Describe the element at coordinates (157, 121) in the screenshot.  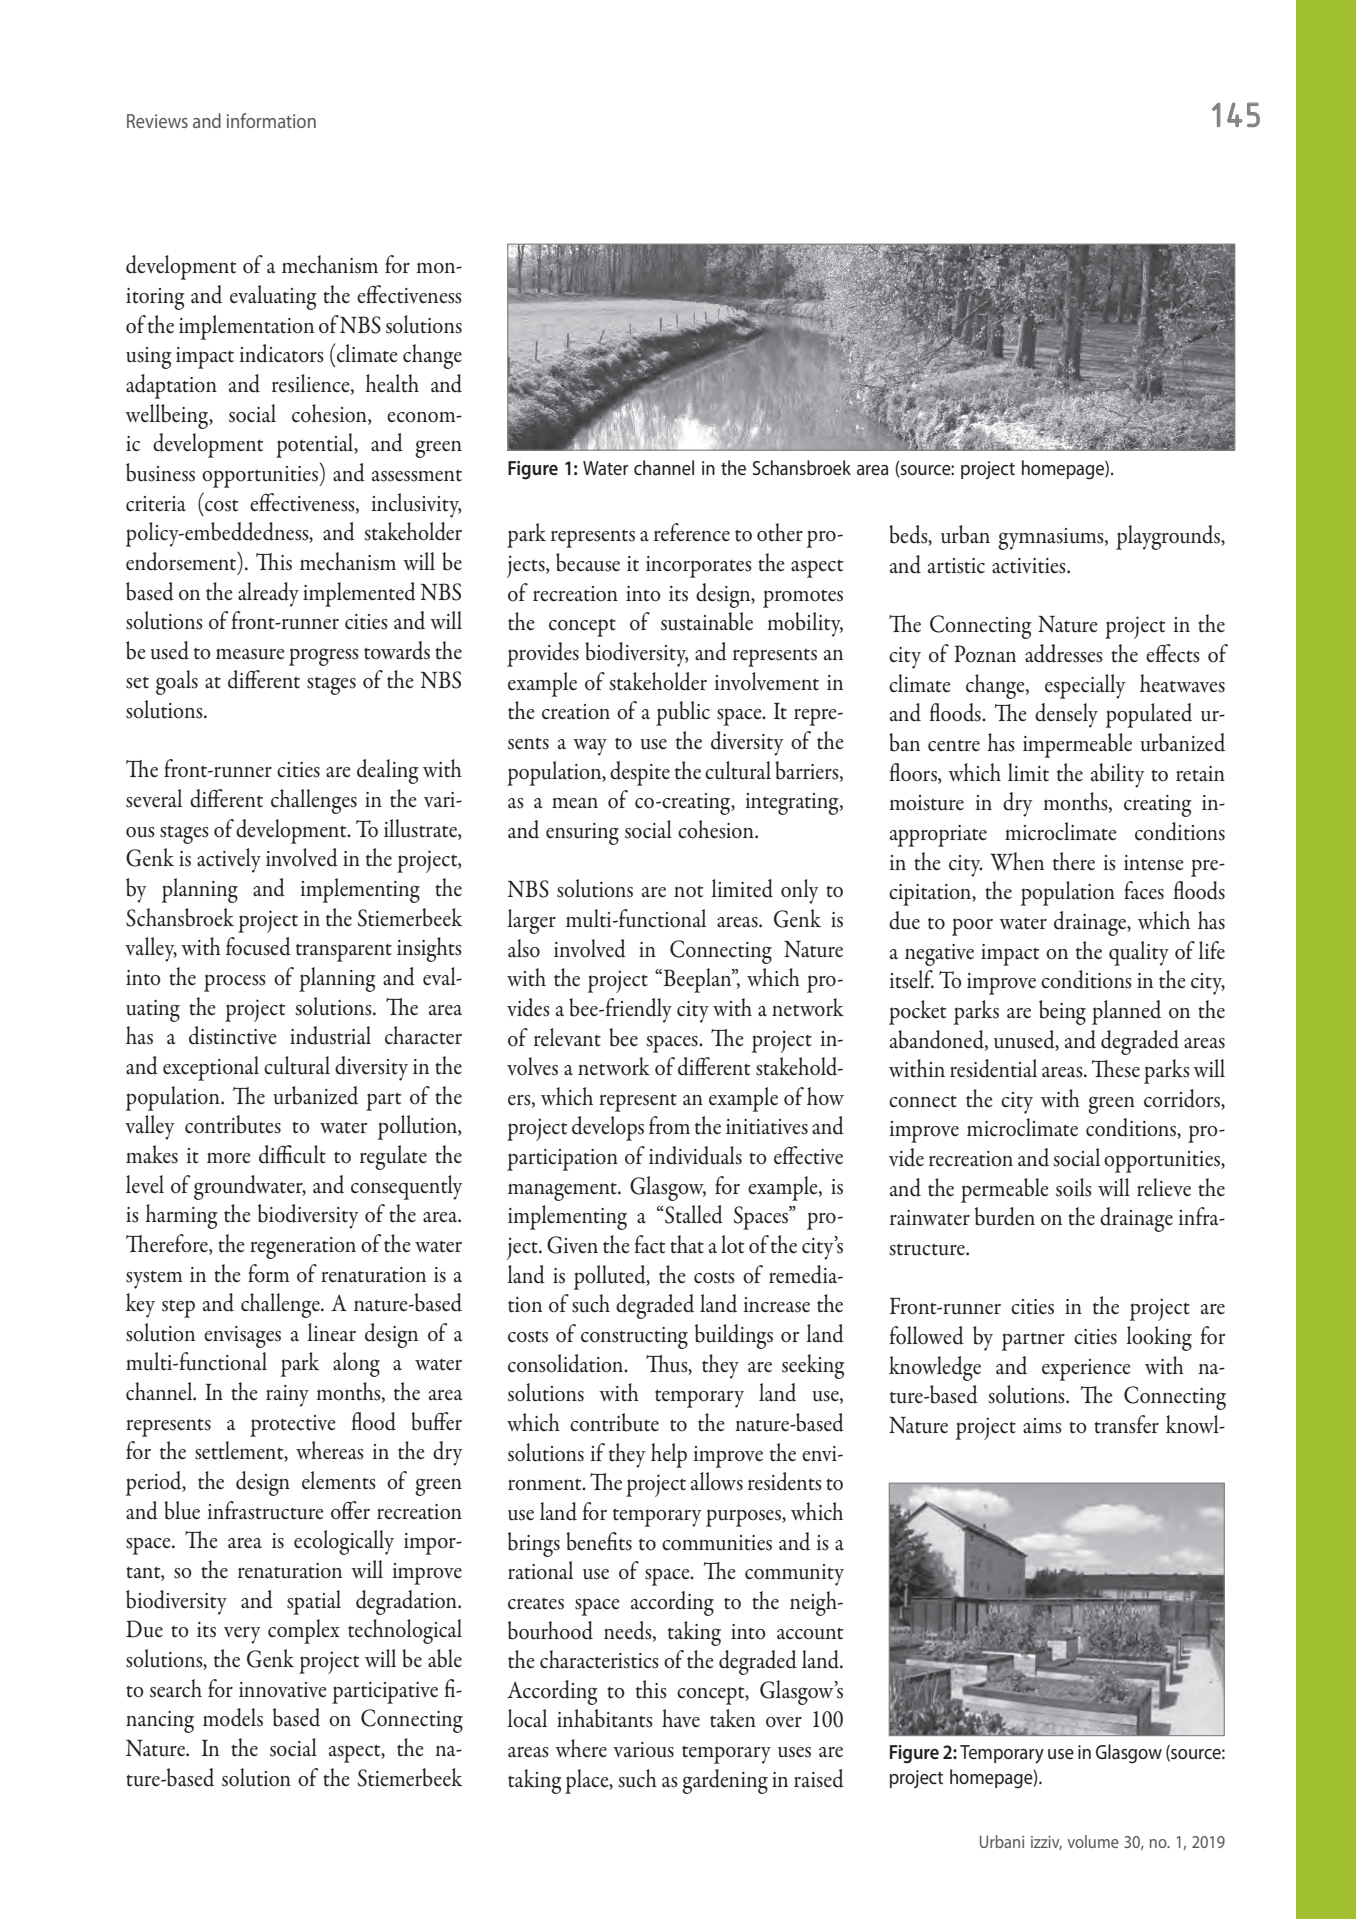
I see `Reviews` at that location.
